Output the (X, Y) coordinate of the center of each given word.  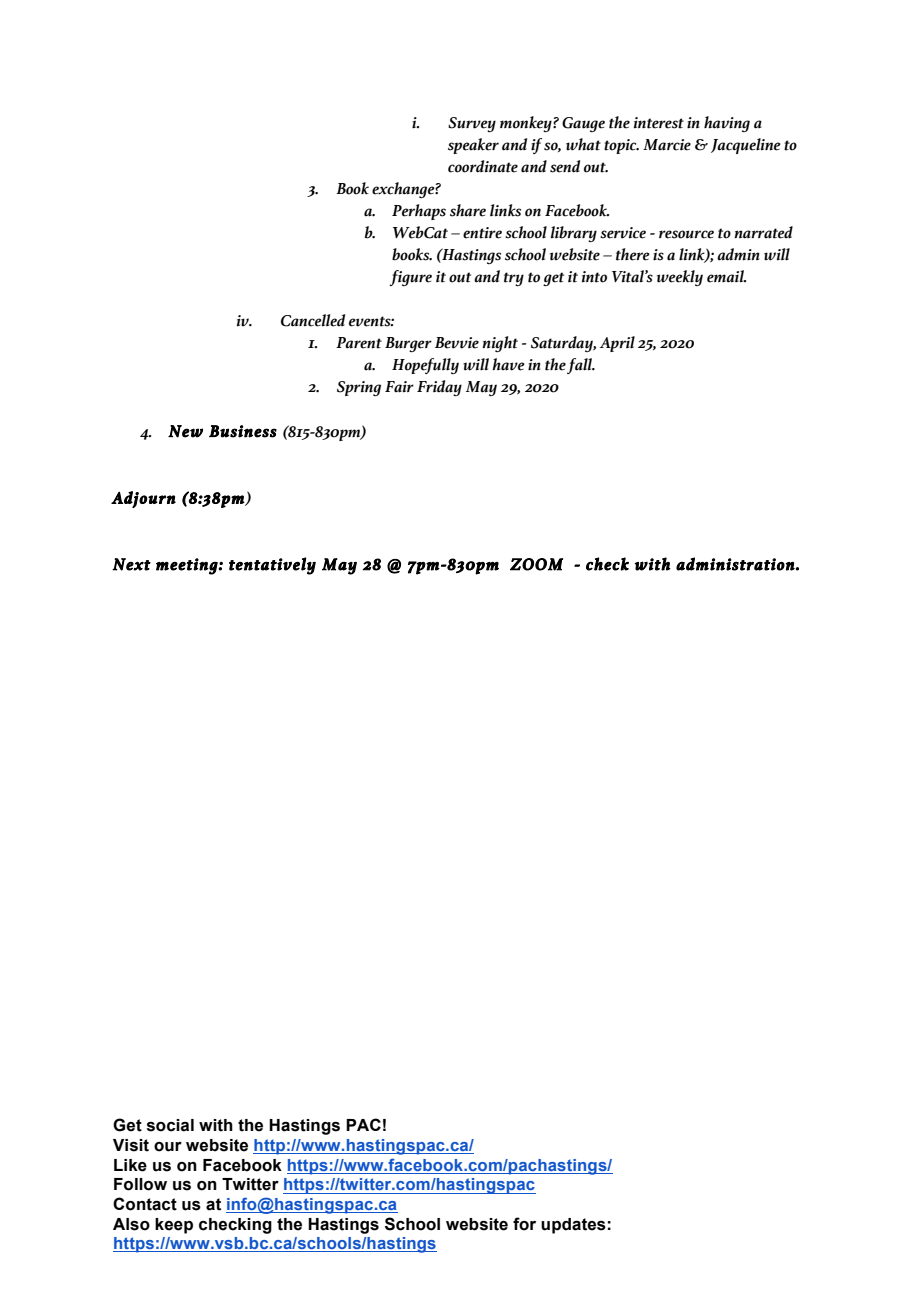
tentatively (272, 566)
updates (573, 1226)
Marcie (667, 145)
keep (174, 1226)
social (170, 1125)
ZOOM (536, 564)
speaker (473, 146)
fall (581, 366)
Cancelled (313, 320)
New (185, 431)
